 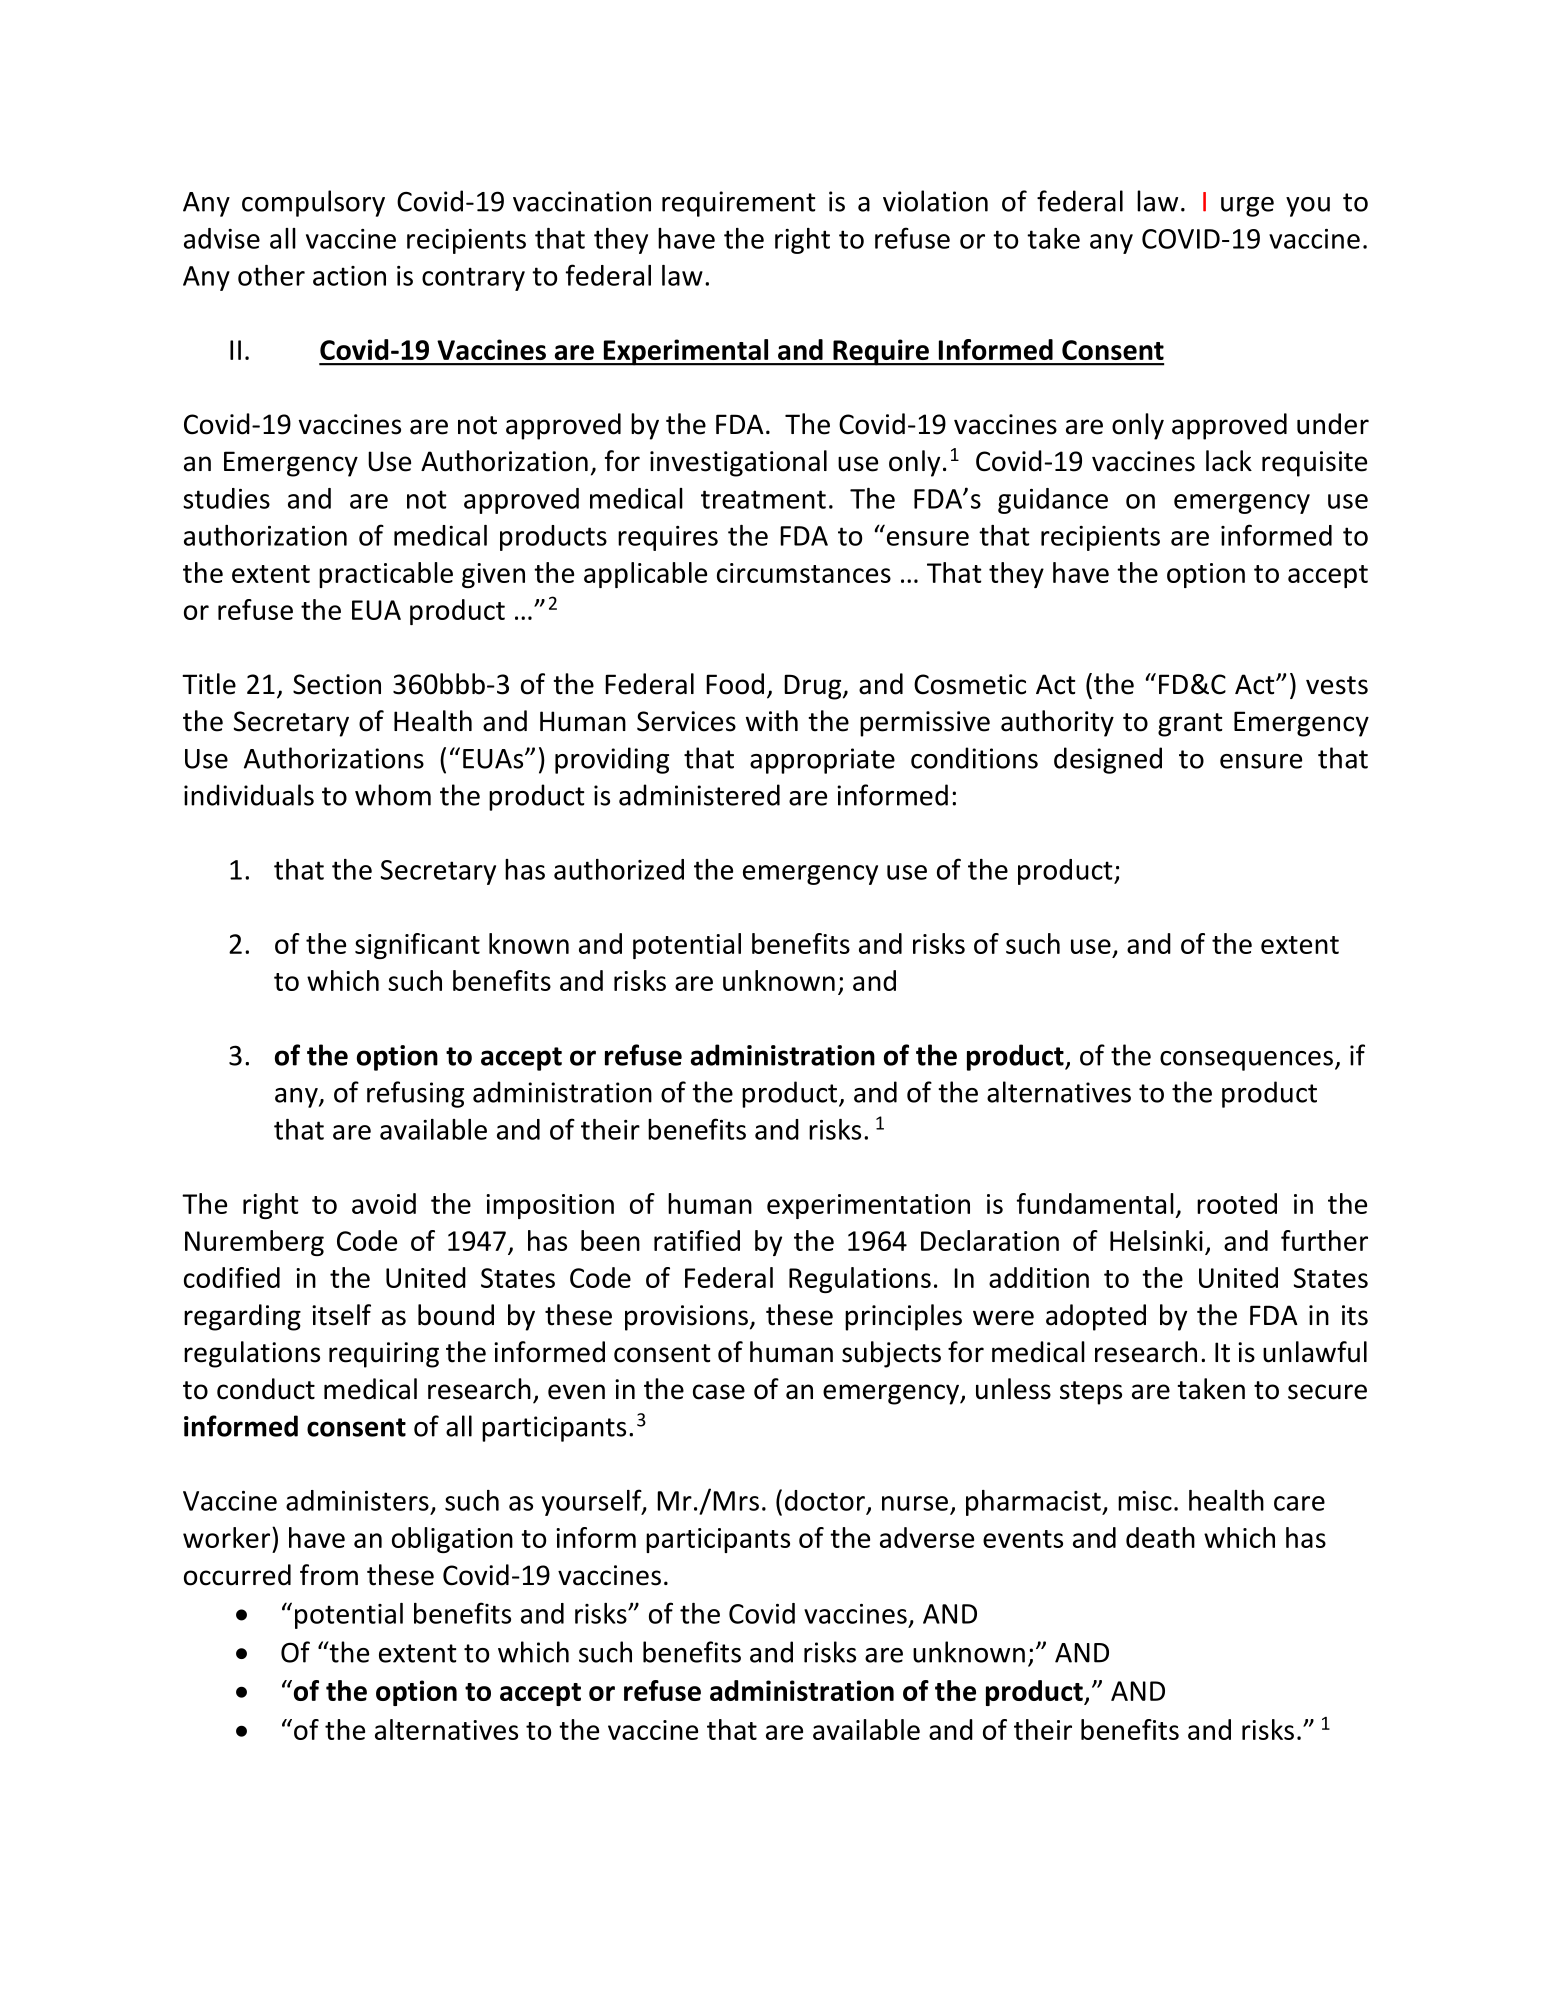 What do you see at coordinates (337, 684) in the image?
I see `Section` at bounding box center [337, 684].
